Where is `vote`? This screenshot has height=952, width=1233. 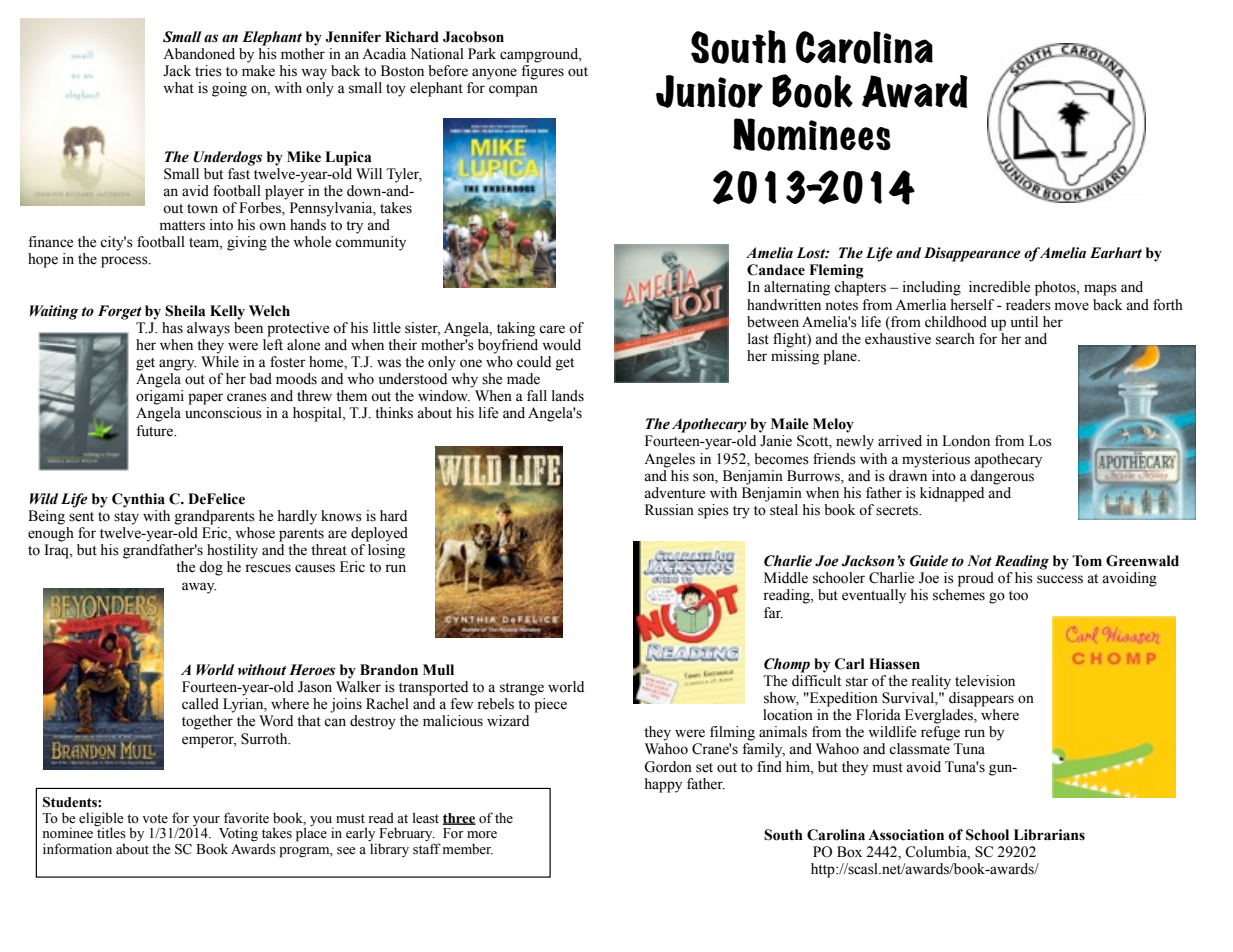 vote is located at coordinates (155, 819).
